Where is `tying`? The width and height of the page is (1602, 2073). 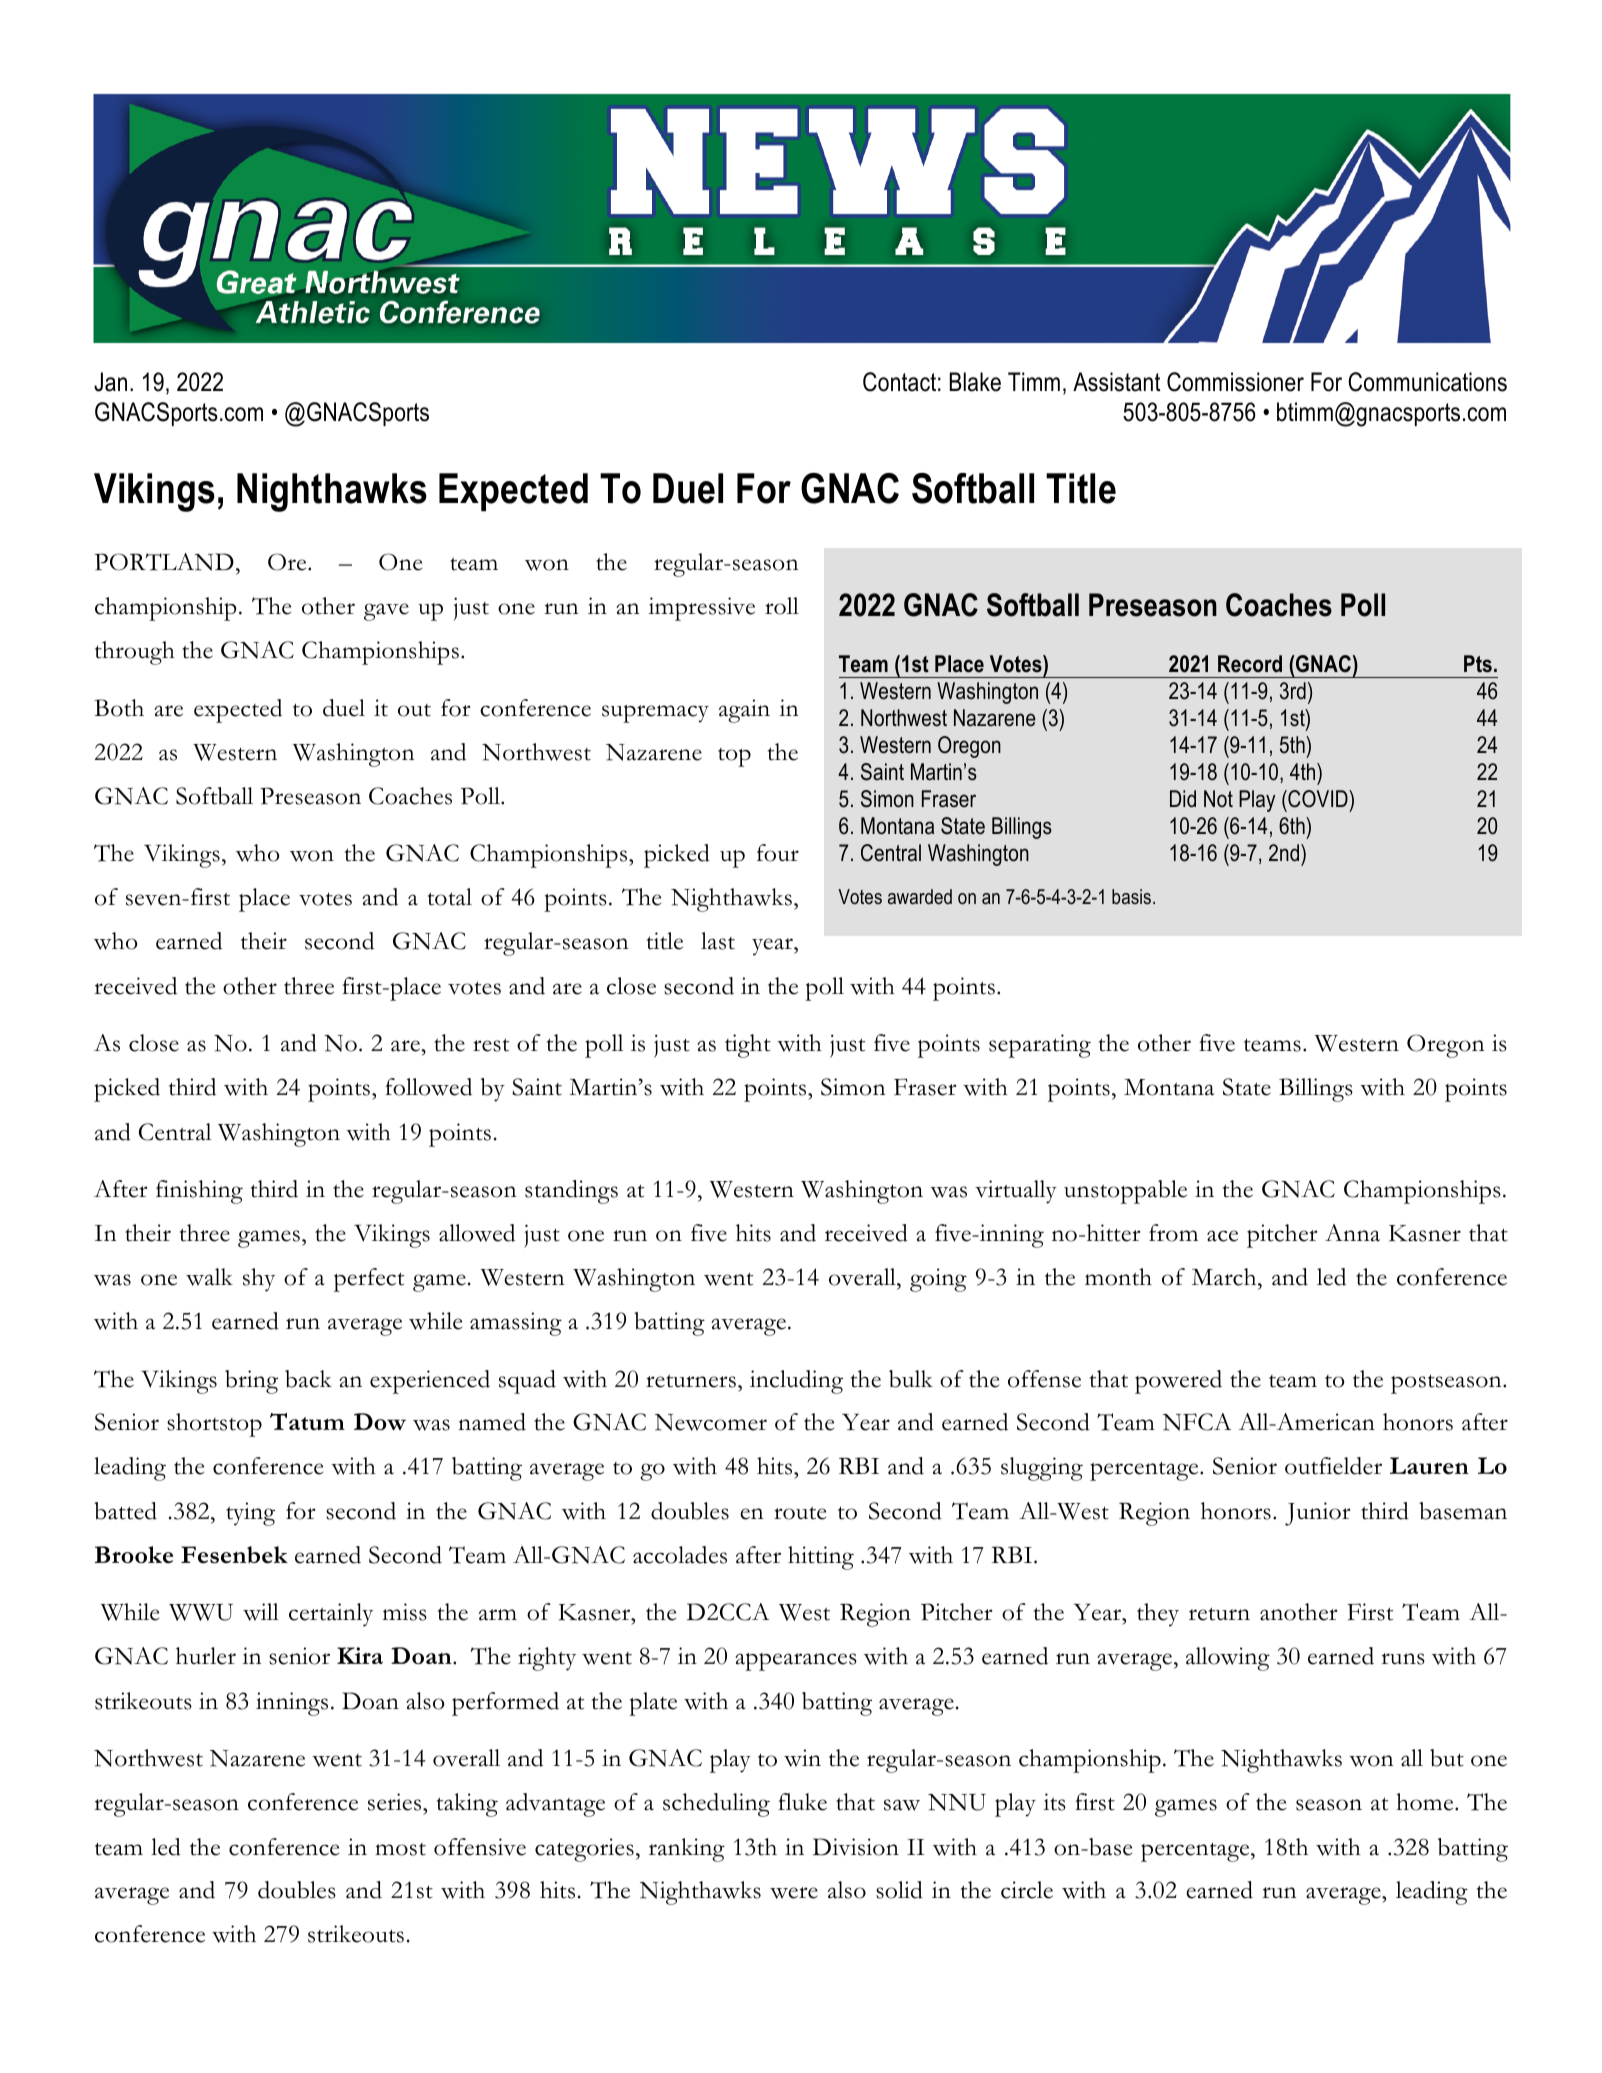 tying is located at coordinates (250, 1514).
